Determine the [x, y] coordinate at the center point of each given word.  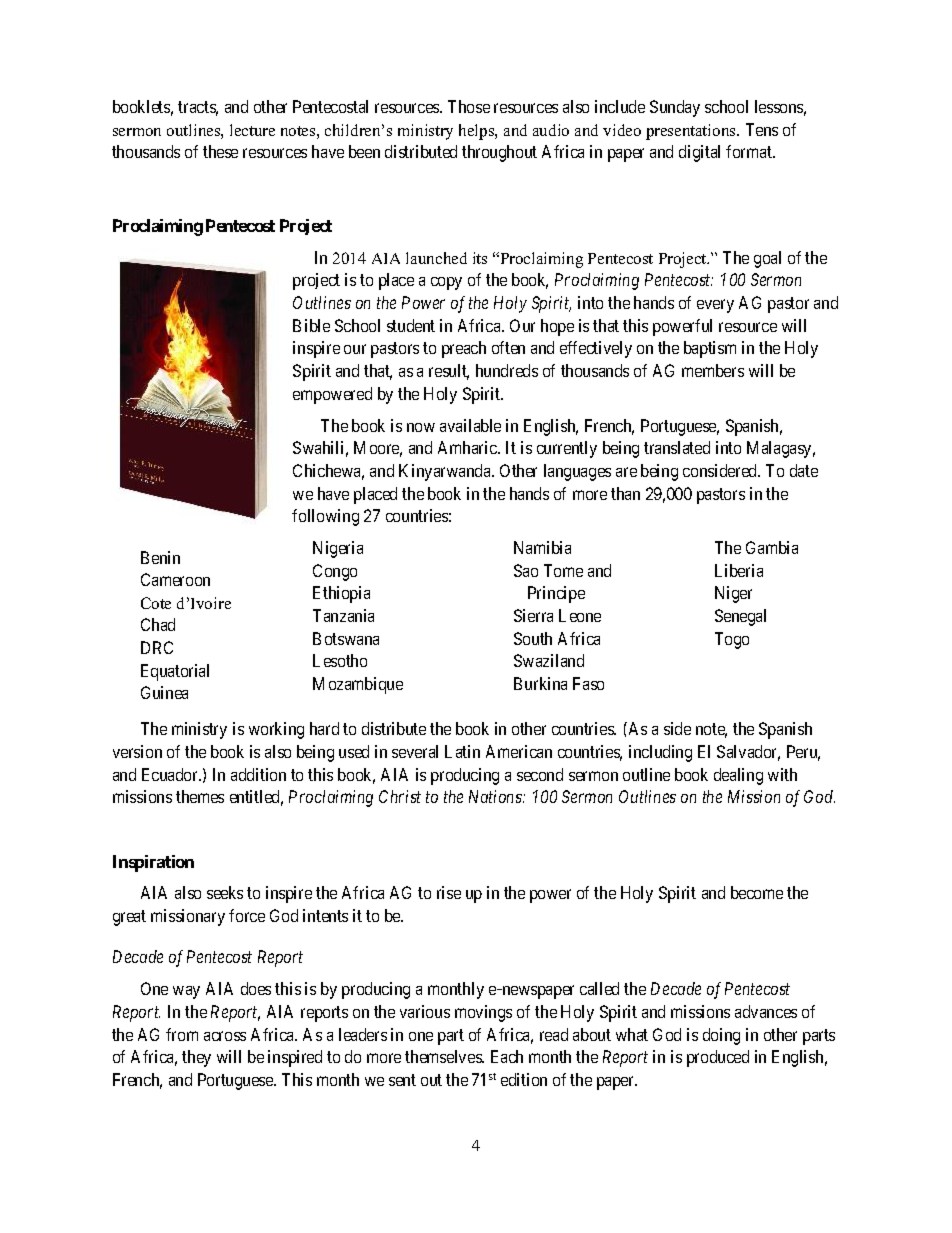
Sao [526, 570]
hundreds [507, 370]
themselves [444, 1056]
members [713, 370]
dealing [738, 776]
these [220, 151]
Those [469, 106]
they [196, 1058]
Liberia [739, 570]
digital [699, 153]
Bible [311, 325]
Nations [496, 796]
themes [200, 796]
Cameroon [175, 579]
